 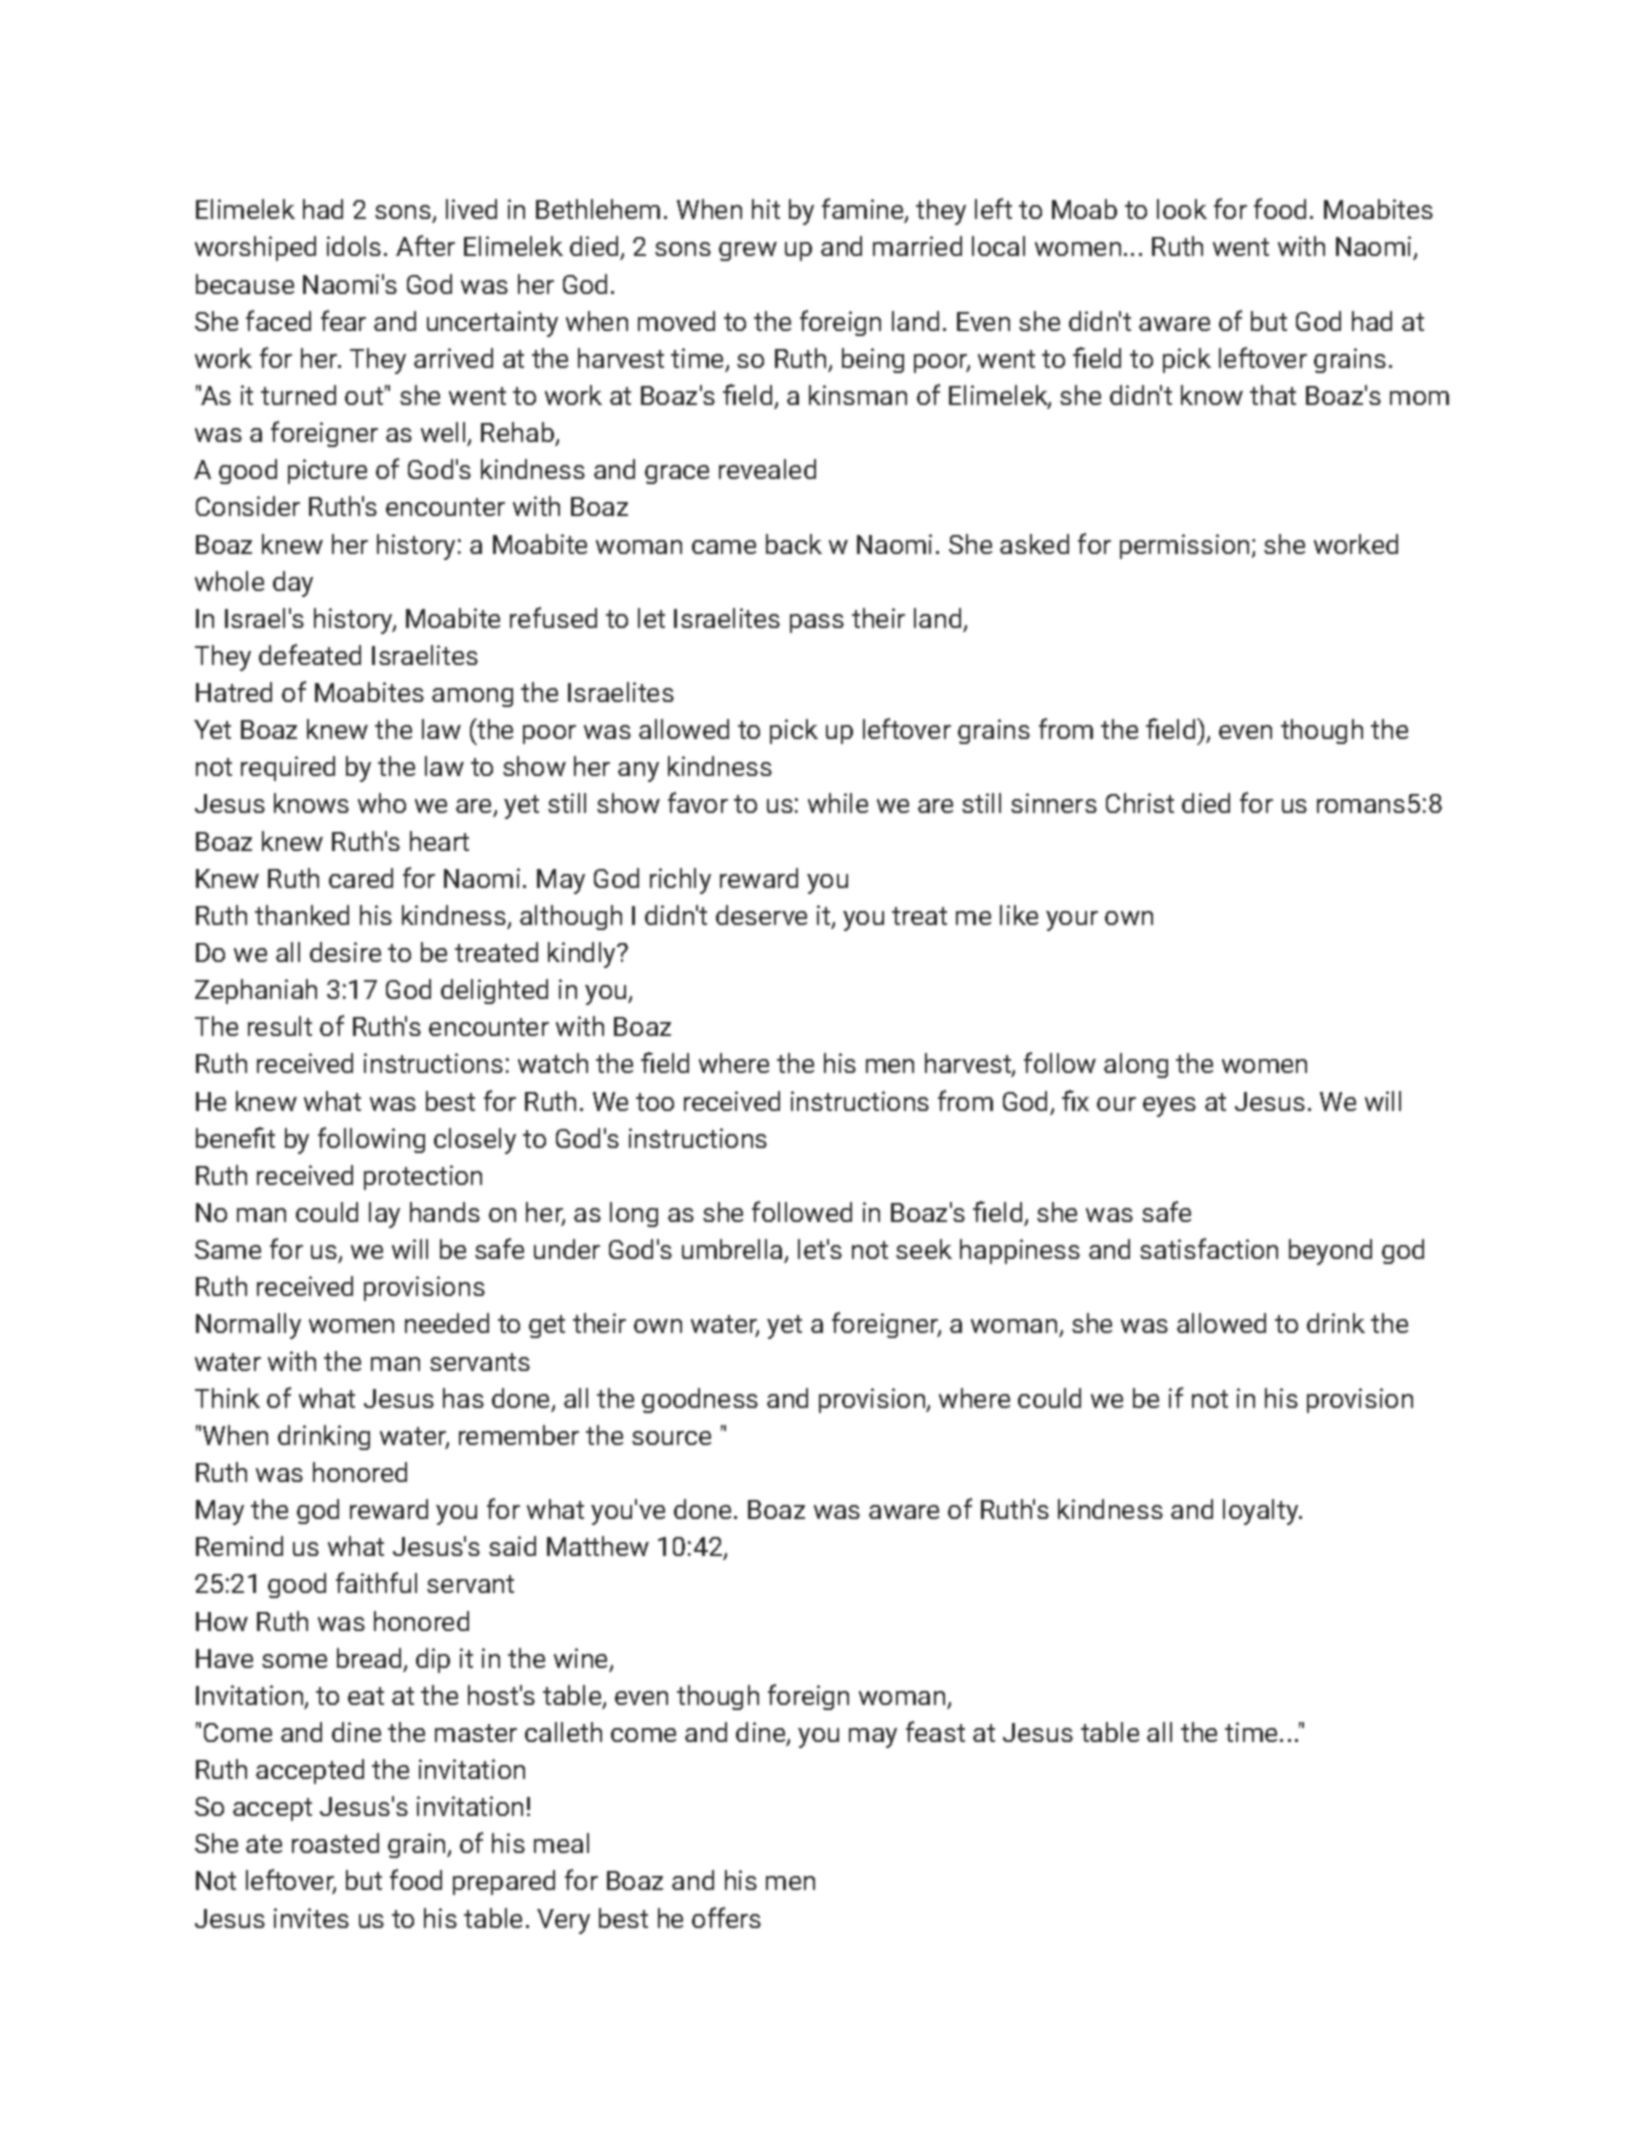 I want to click on idols, so click(x=354, y=246).
